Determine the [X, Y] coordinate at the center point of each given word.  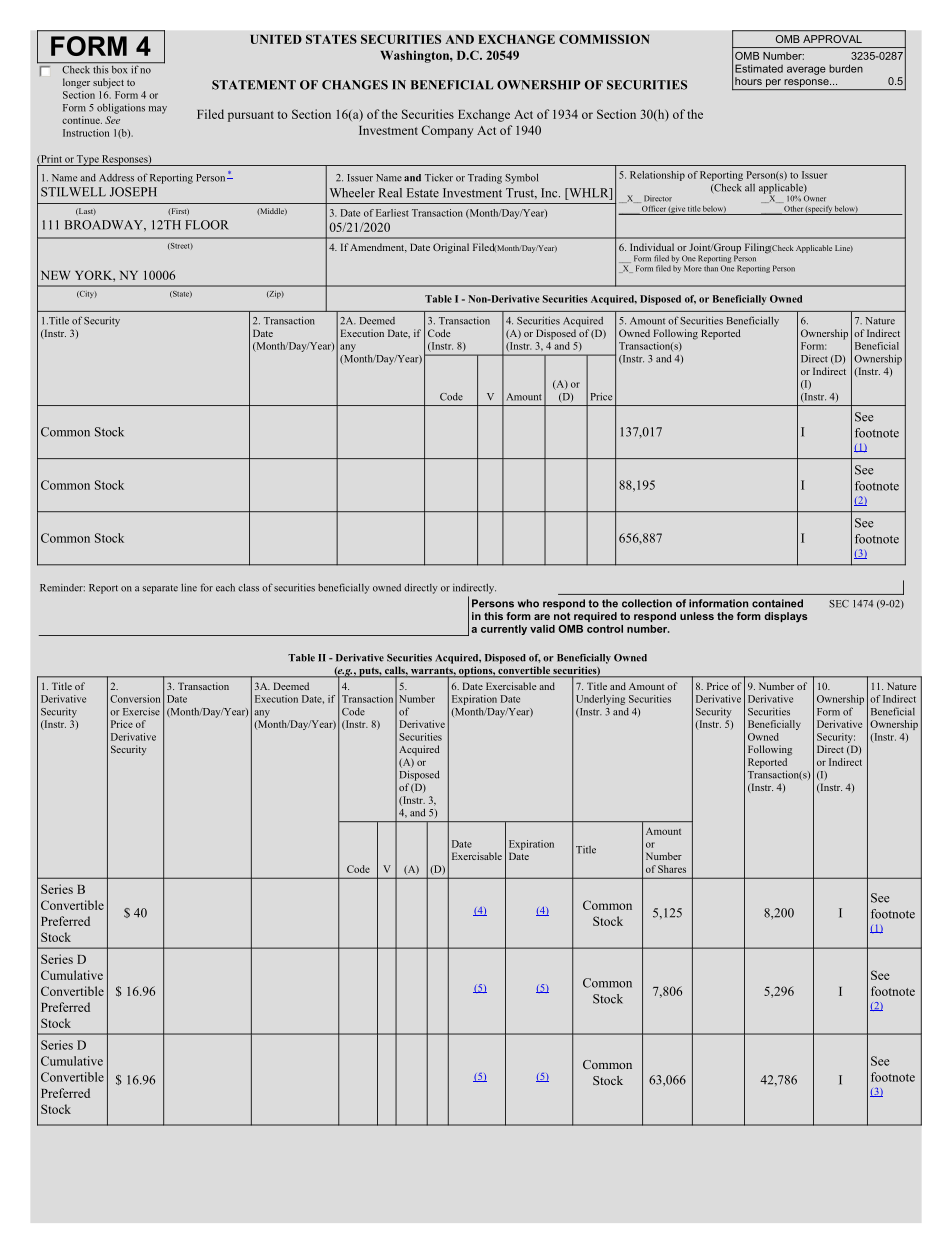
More [693, 268]
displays [786, 617]
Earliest [392, 213]
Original [451, 248]
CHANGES [355, 85]
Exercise [141, 712]
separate [160, 589]
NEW [55, 275]
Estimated [759, 68]
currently [504, 630]
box [119, 70]
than [711, 268]
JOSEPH [133, 192]
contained [777, 603]
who [528, 603]
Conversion [135, 699]
